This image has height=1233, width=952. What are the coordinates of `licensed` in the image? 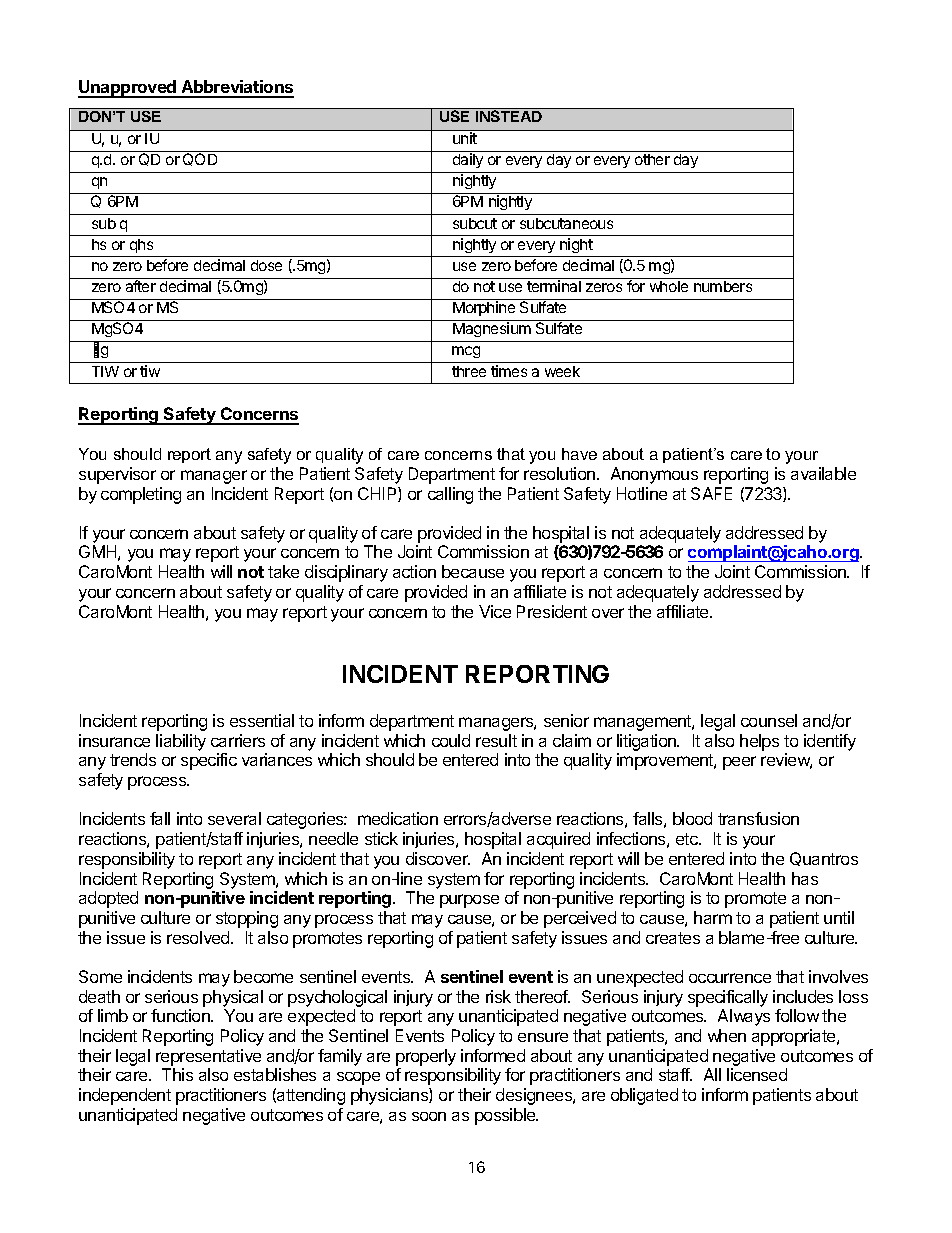 It's located at (757, 1074).
